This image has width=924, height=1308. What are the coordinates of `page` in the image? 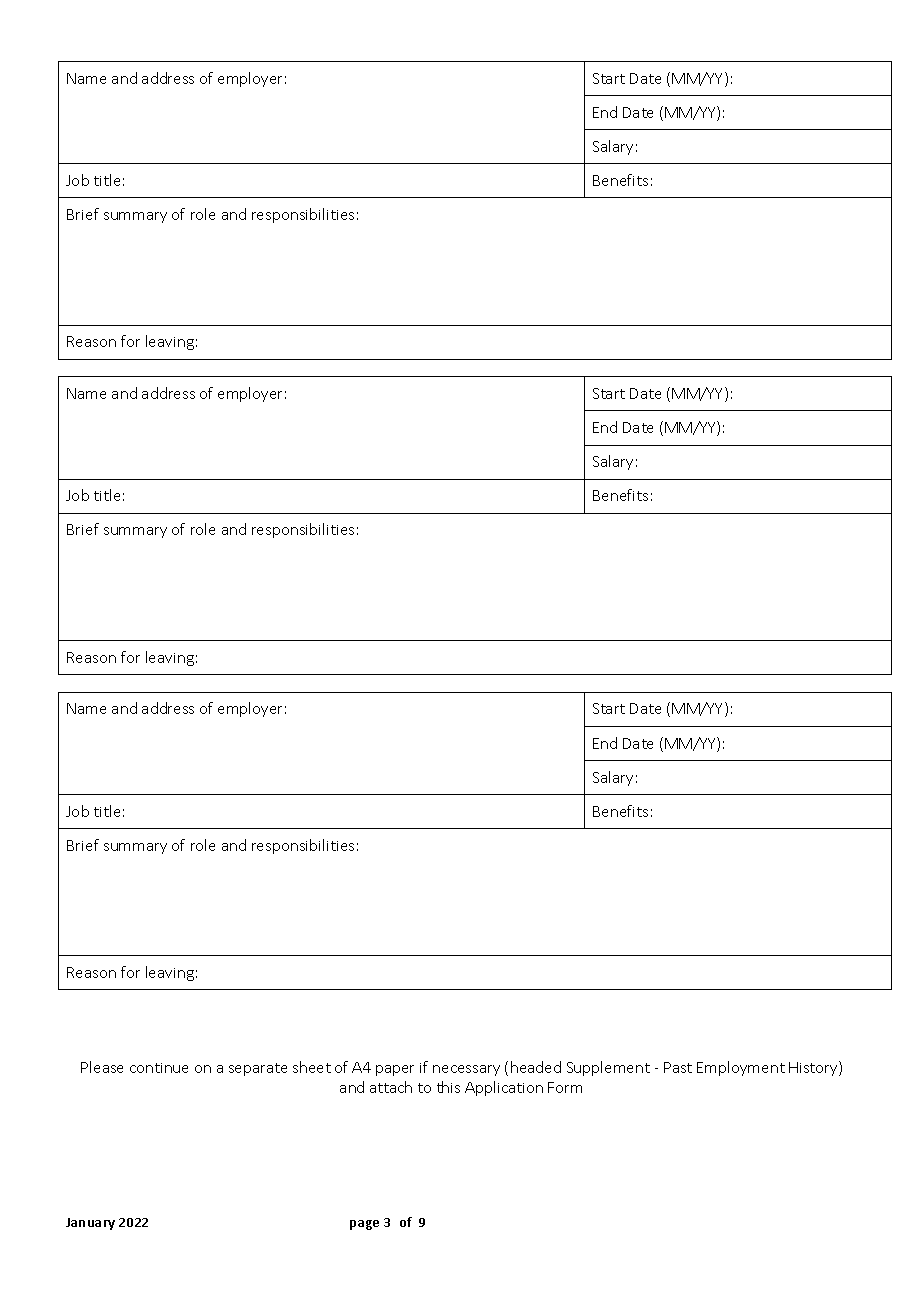 It's located at (364, 1225).
